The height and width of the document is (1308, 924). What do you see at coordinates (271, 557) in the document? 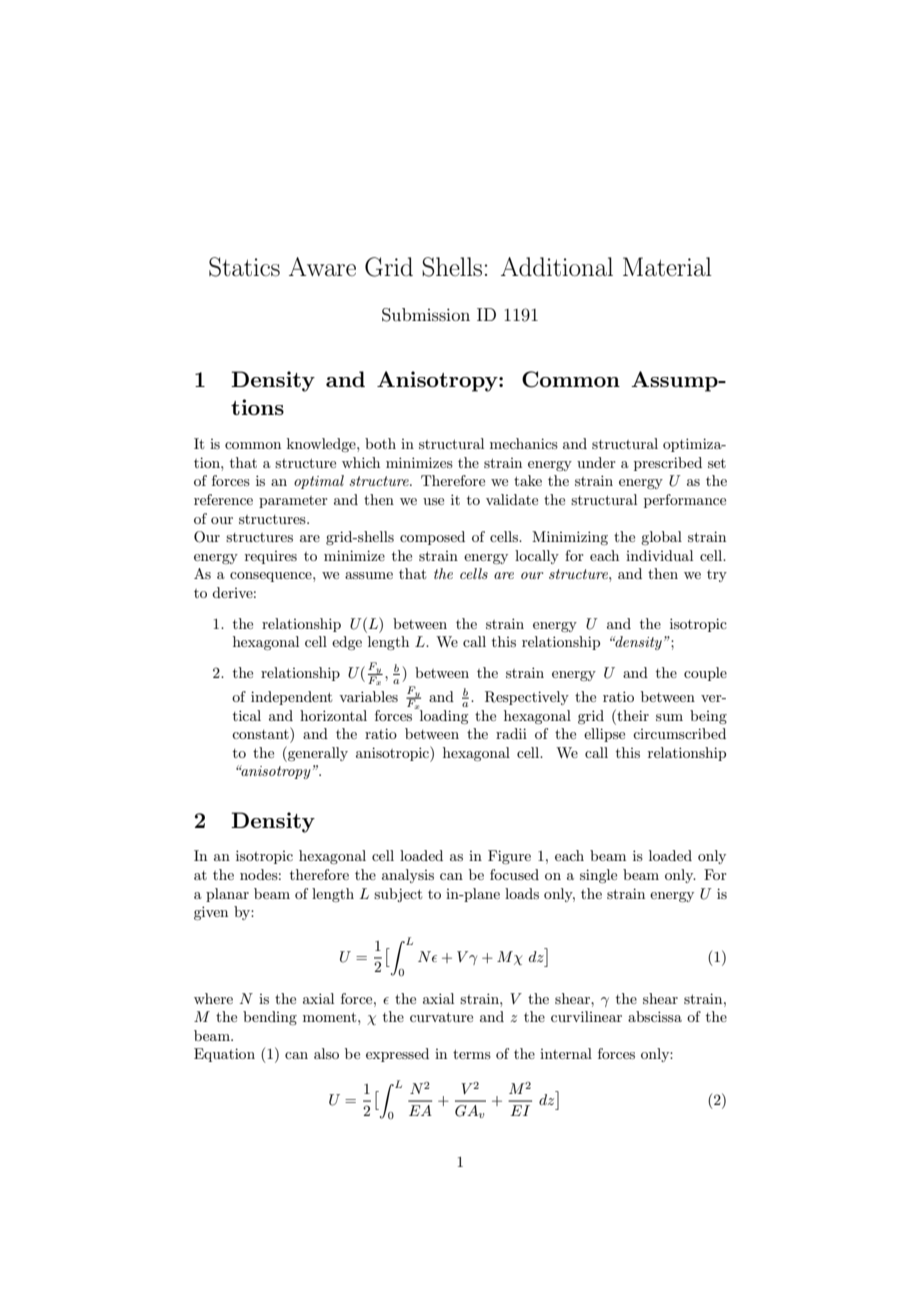
I see `requires` at bounding box center [271, 557].
